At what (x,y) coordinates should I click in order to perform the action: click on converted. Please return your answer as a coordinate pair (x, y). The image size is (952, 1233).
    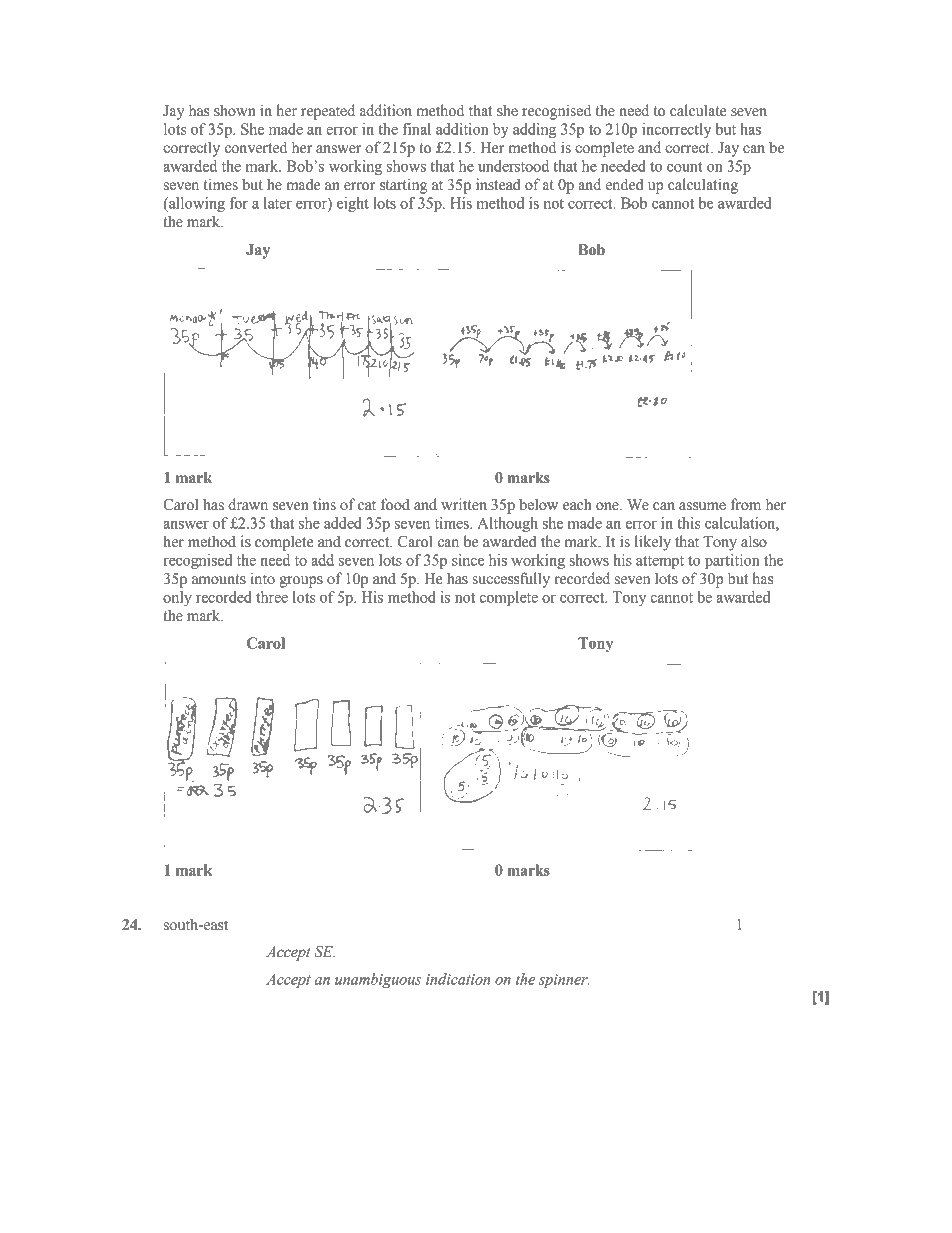
    Looking at the image, I should click on (256, 147).
